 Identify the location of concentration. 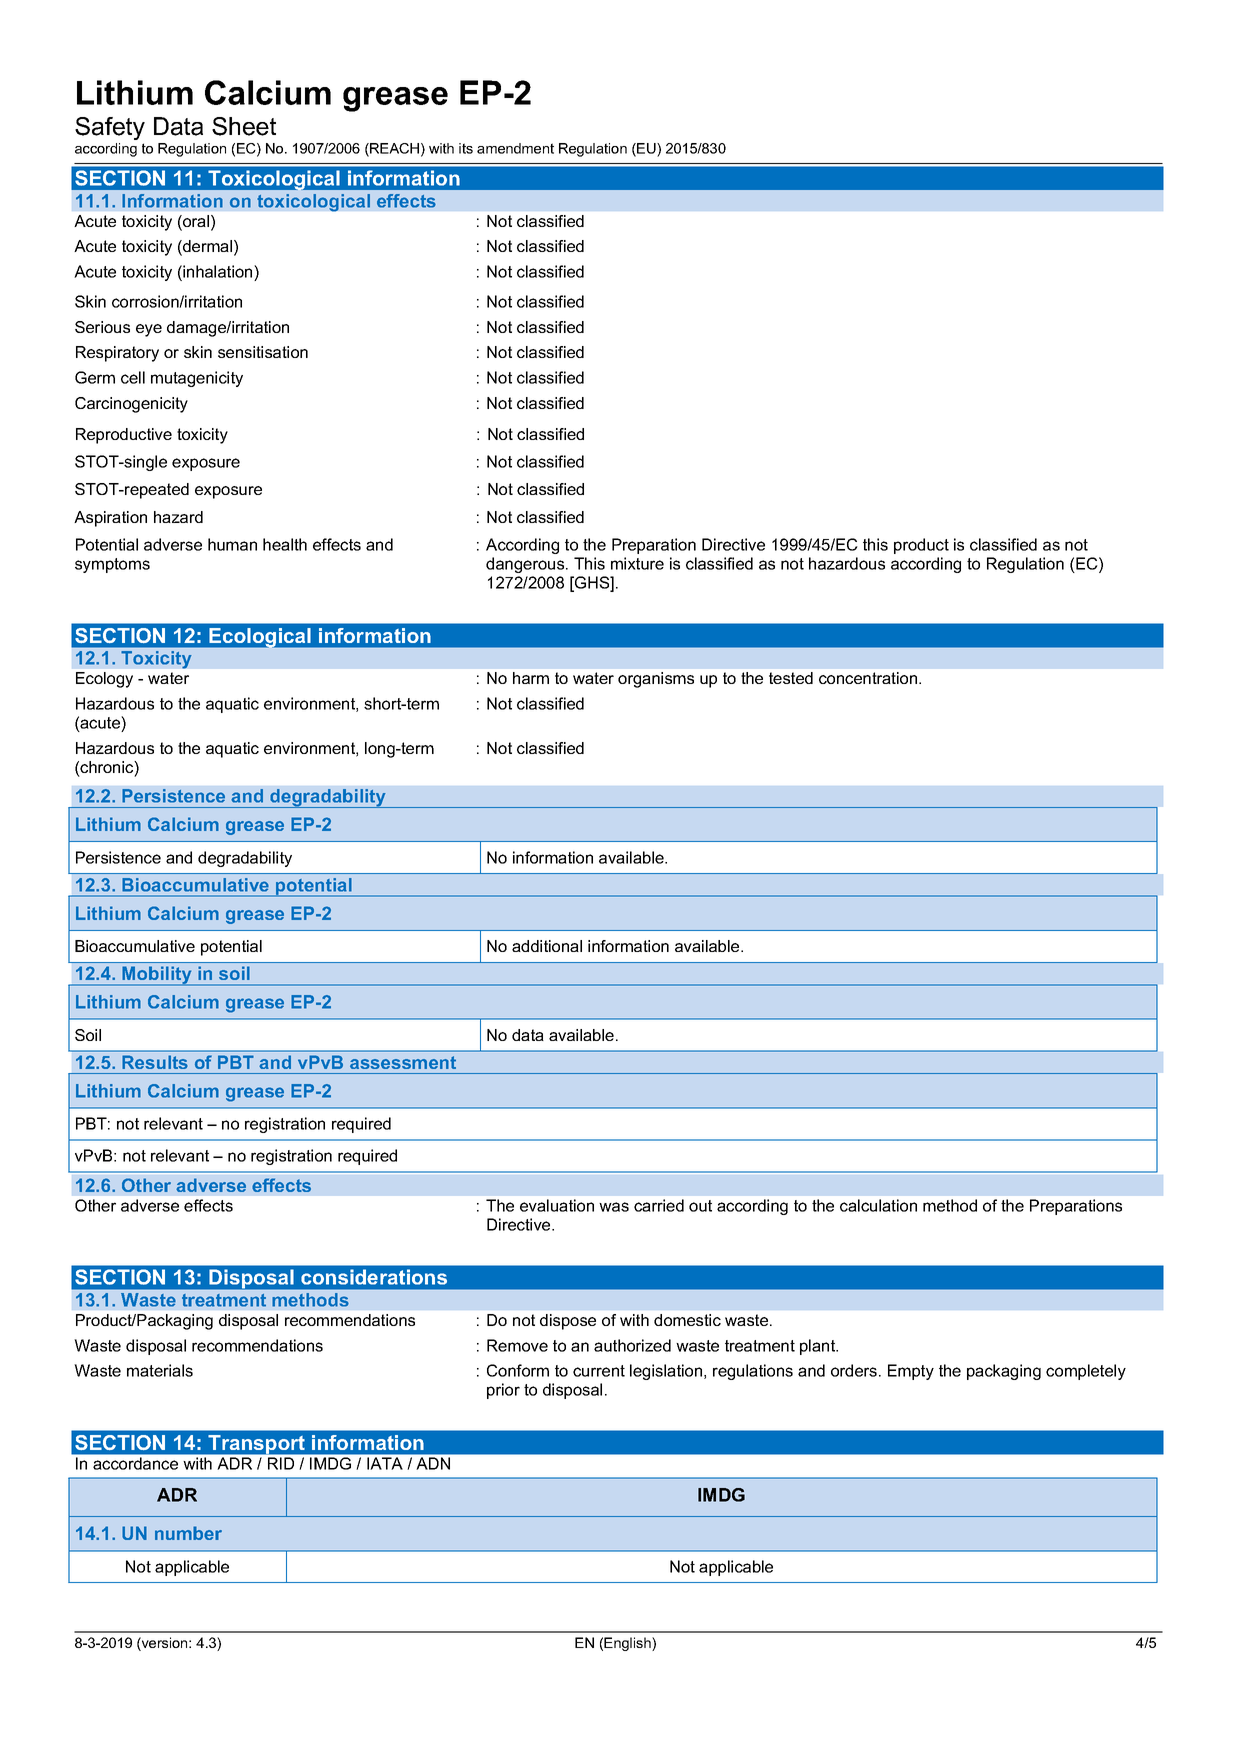
(869, 678).
